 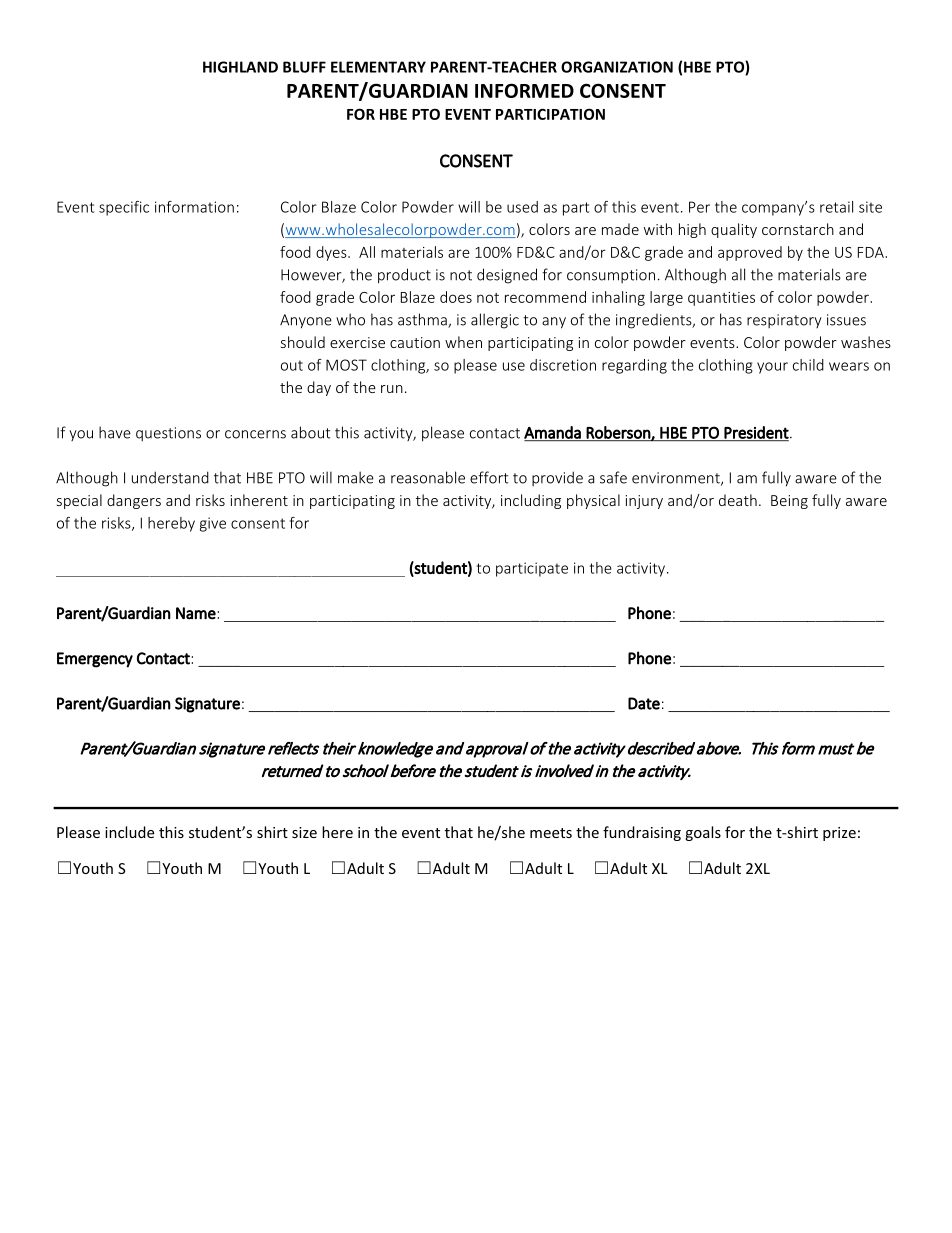 I want to click on prize, so click(x=839, y=834).
